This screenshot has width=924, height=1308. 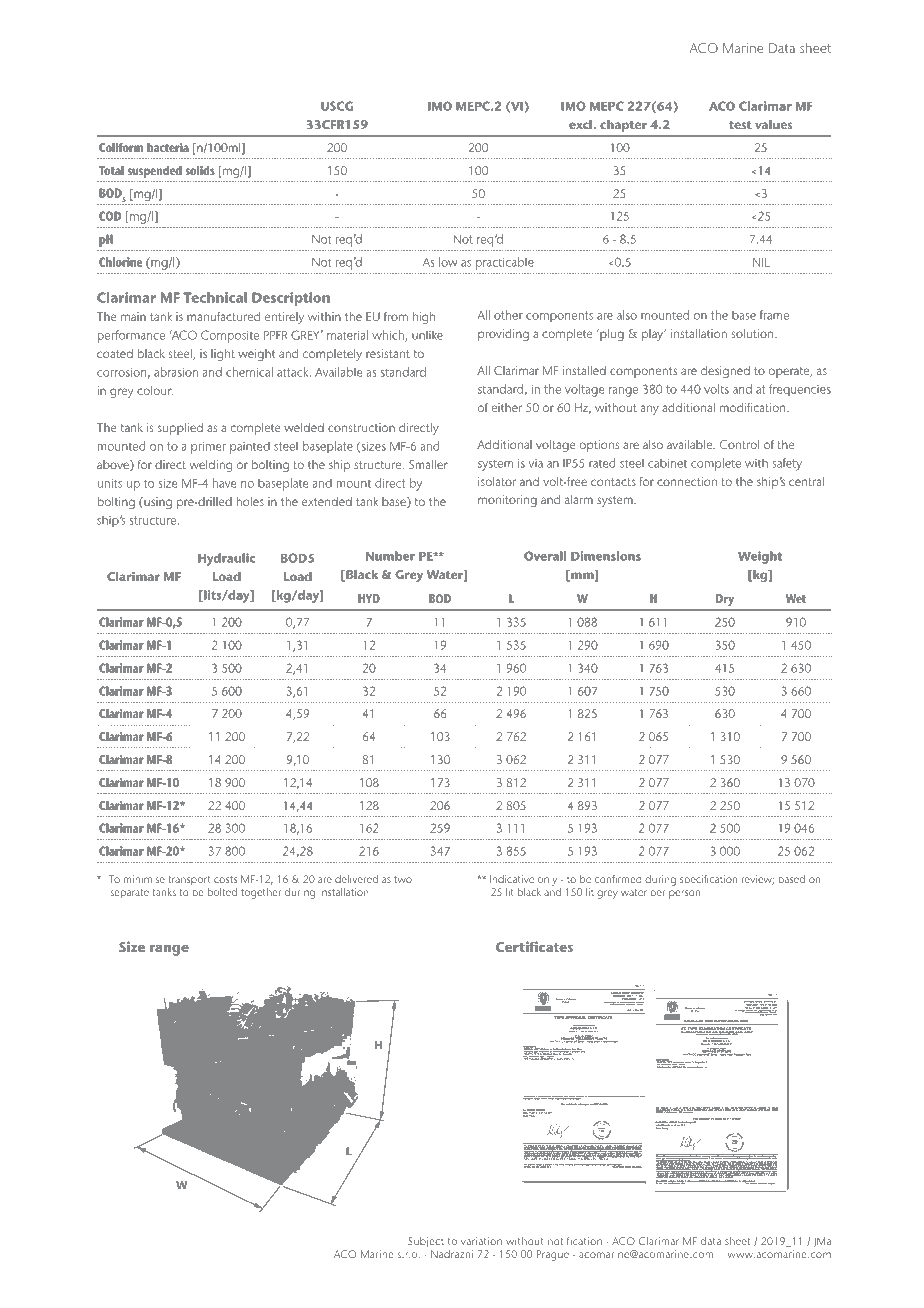 I want to click on notification, so click(x=575, y=1241).
